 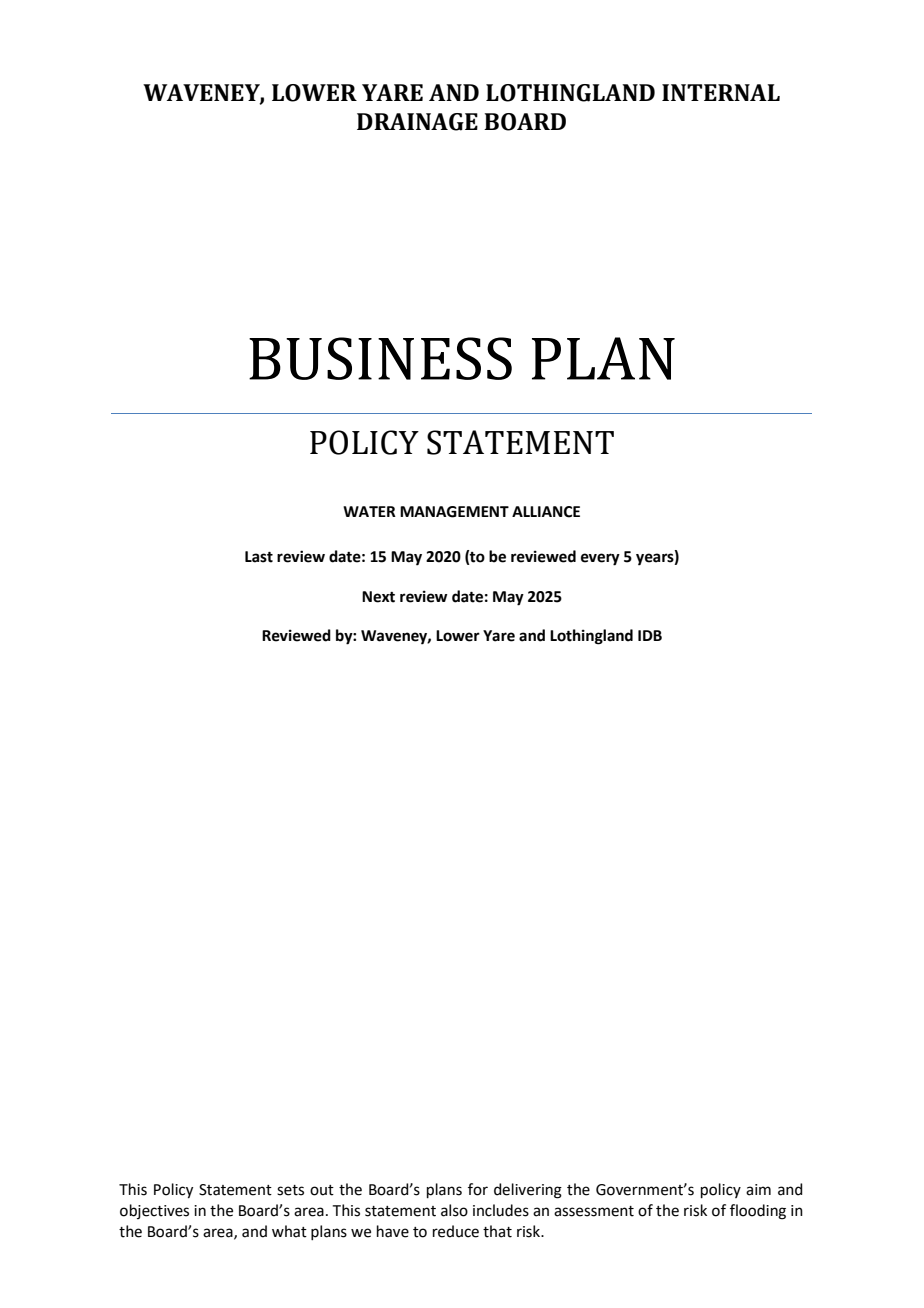 What do you see at coordinates (290, 1190) in the screenshot?
I see `sets` at bounding box center [290, 1190].
